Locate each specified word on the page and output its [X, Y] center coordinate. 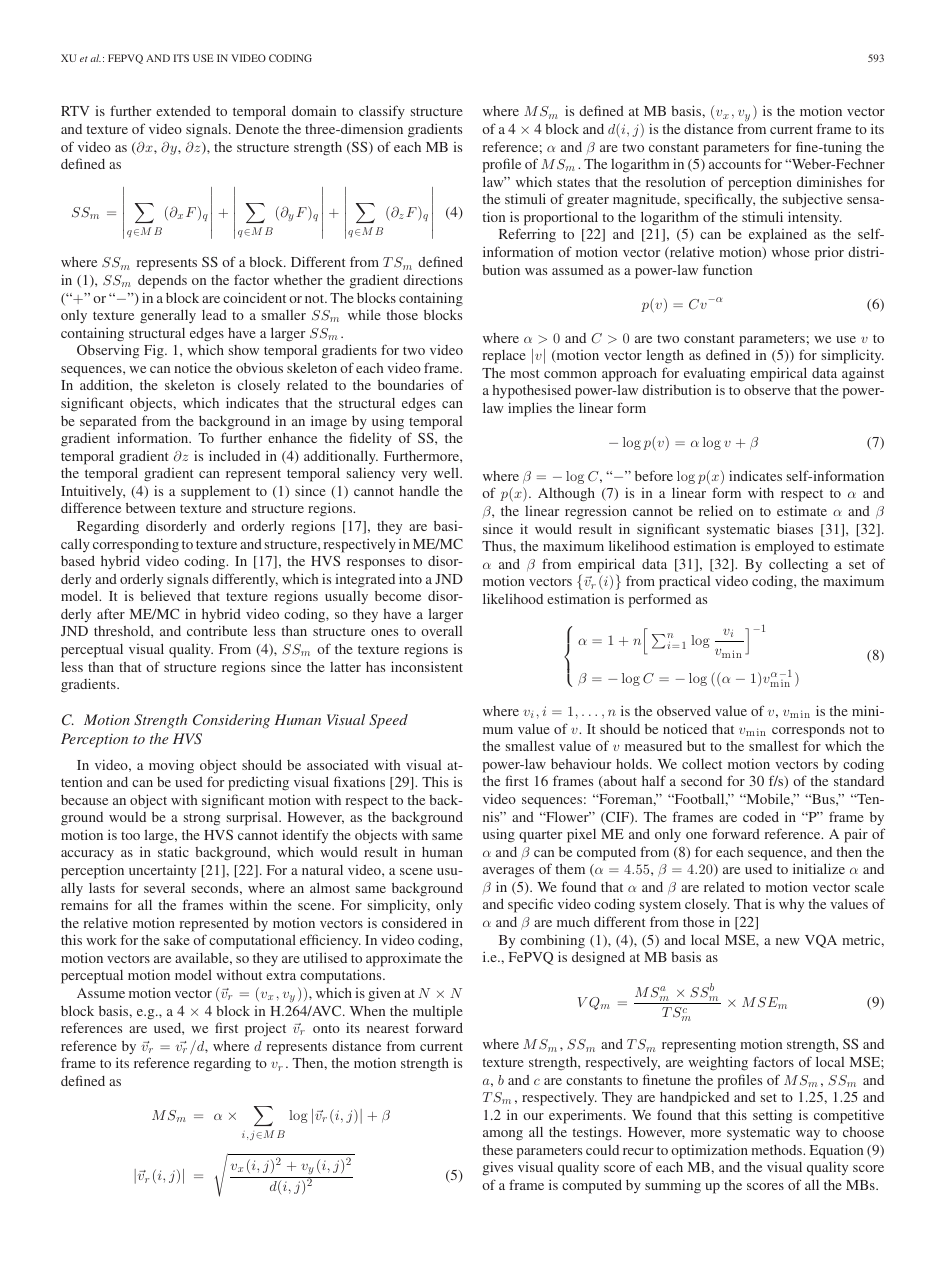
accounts [735, 164]
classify [382, 112]
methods [777, 1150]
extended [183, 111]
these [498, 1149]
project [265, 1030]
